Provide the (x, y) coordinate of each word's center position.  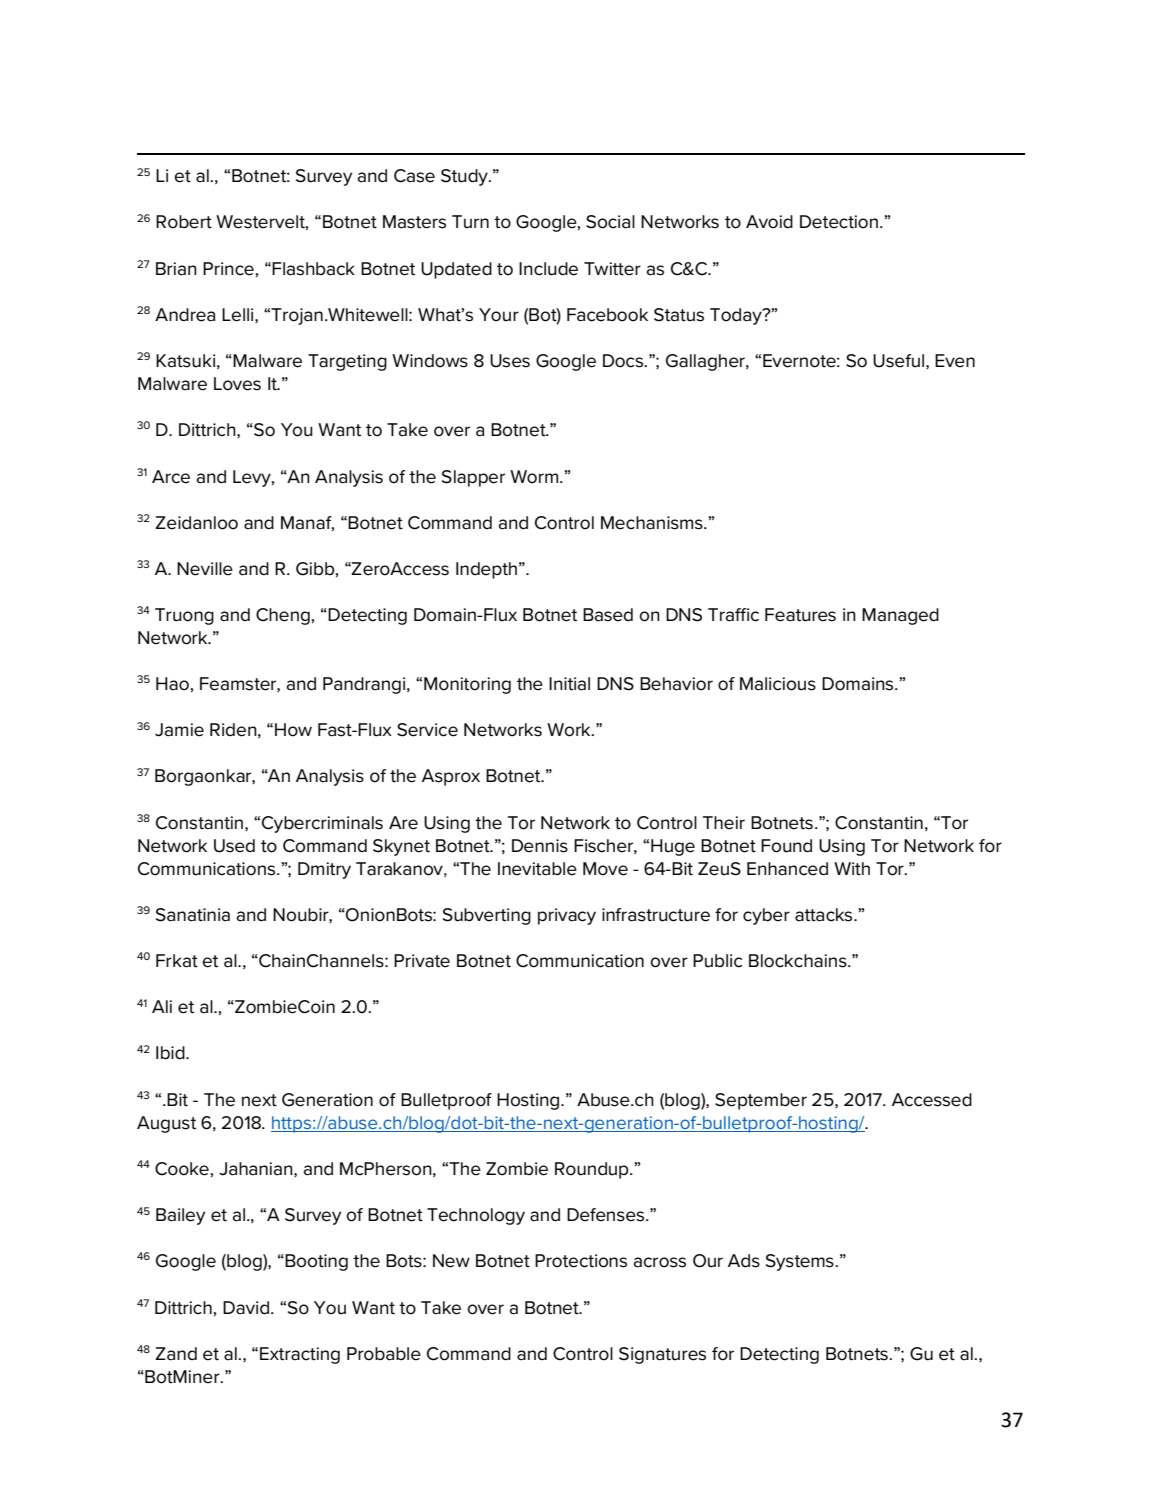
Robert (184, 222)
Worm (535, 477)
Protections (581, 1261)
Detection (839, 222)
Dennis (540, 846)
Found (786, 846)
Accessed (932, 1100)
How (293, 730)
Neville (205, 569)
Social (610, 222)
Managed (900, 616)
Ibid (171, 1053)
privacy (567, 916)
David (246, 1308)
